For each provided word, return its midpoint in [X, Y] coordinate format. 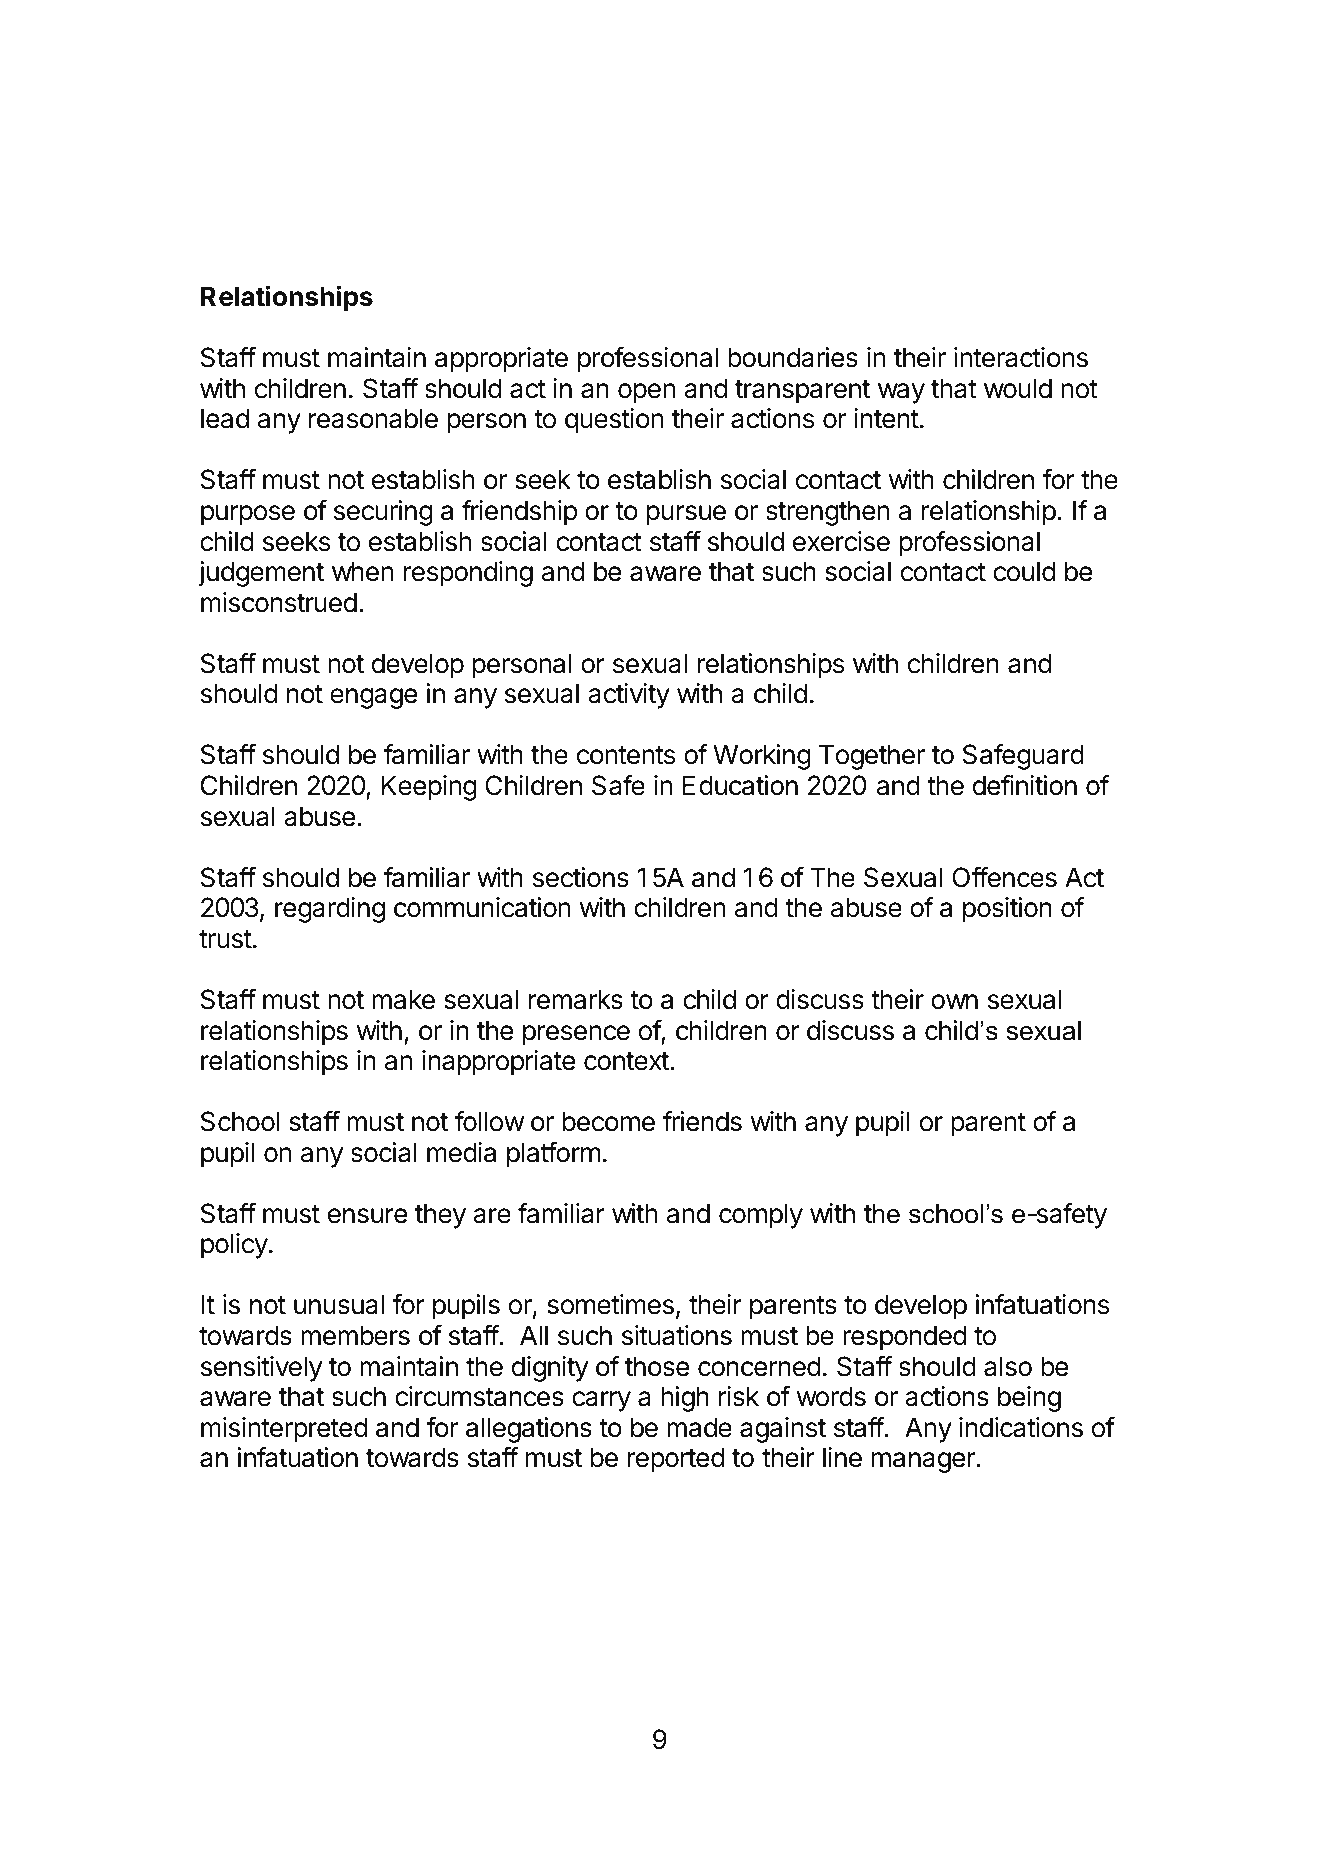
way [901, 393]
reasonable [373, 418]
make [403, 999]
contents [626, 755]
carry [601, 1401]
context [626, 1061]
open [646, 393]
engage [373, 698]
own [954, 1002]
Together [872, 757]
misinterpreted [284, 1430]
